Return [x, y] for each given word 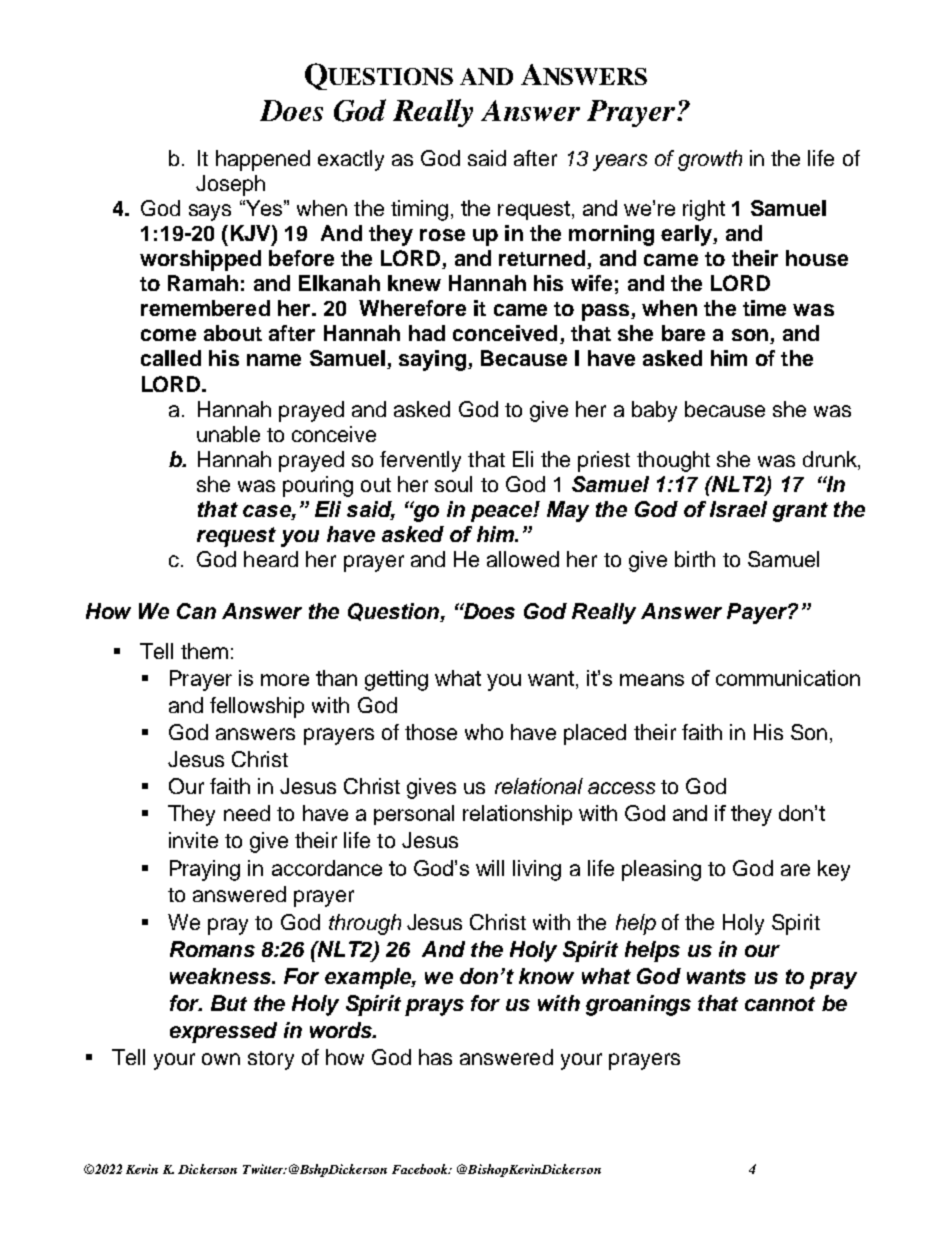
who [484, 732]
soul [453, 484]
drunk [831, 460]
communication [788, 678]
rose [442, 235]
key [834, 870]
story [271, 1060]
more [285, 680]
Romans [212, 949]
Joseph [230, 185]
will [490, 868]
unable [228, 434]
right [704, 210]
